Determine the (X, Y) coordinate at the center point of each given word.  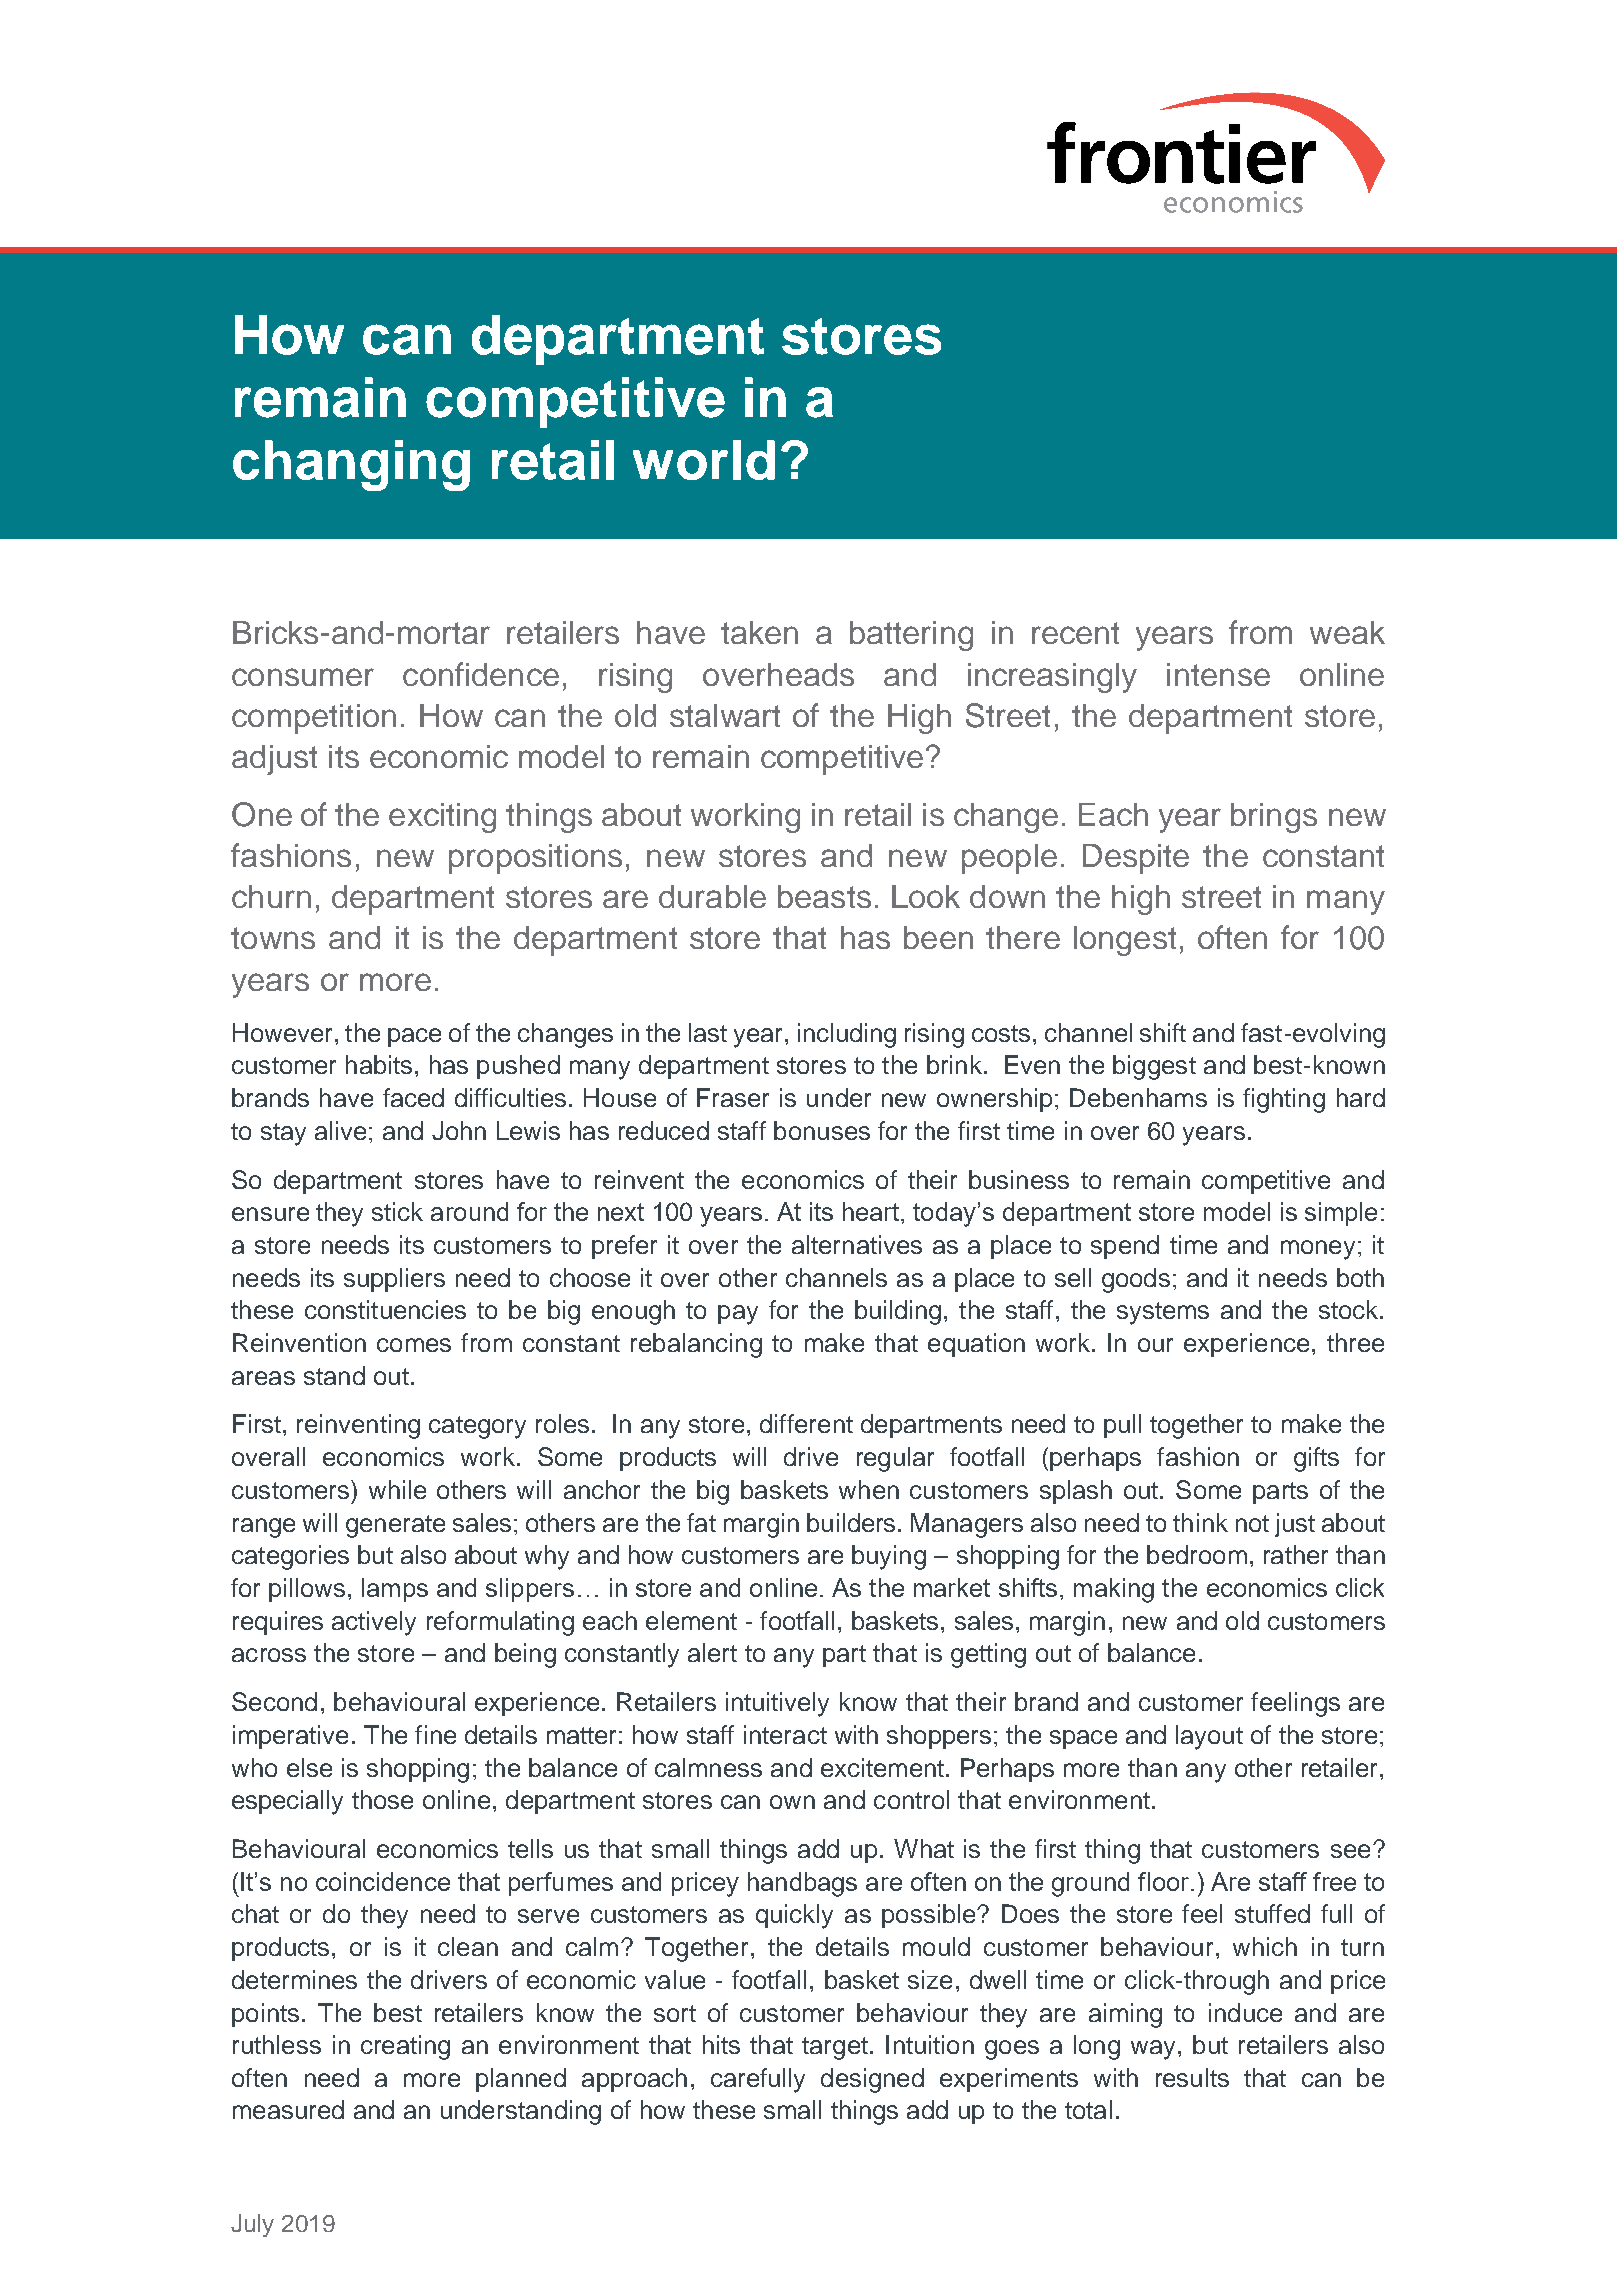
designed (872, 2080)
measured (288, 2109)
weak (1347, 632)
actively (374, 1623)
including (847, 1035)
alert (712, 1652)
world (704, 460)
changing (351, 465)
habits (379, 1064)
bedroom (1197, 1554)
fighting (1284, 1100)
